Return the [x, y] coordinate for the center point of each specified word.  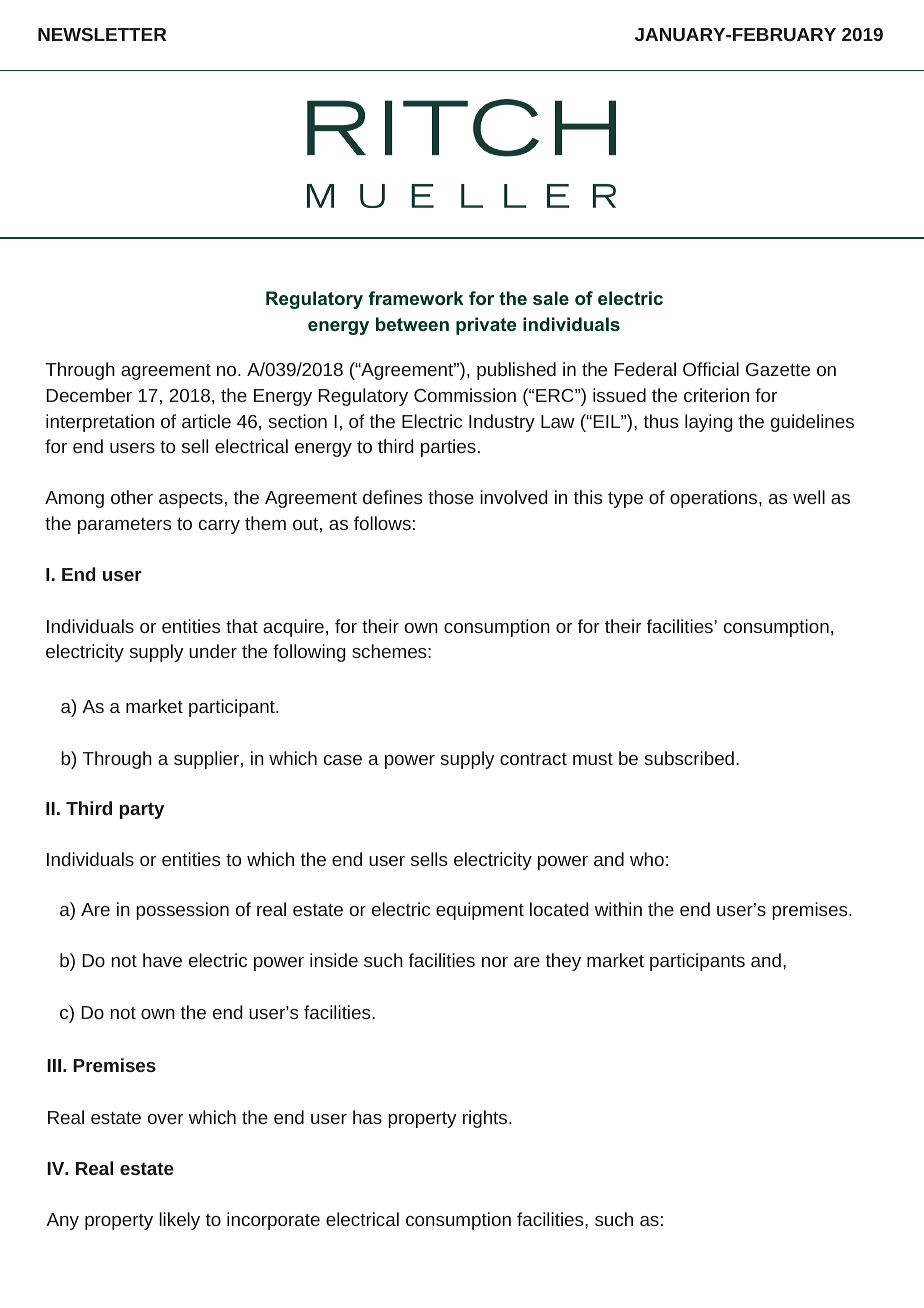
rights [486, 1119]
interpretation [100, 423]
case [343, 760]
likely [179, 1221]
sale [551, 298]
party [141, 810]
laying [709, 423]
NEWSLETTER [102, 34]
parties [448, 448]
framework [416, 298]
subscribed [689, 758]
